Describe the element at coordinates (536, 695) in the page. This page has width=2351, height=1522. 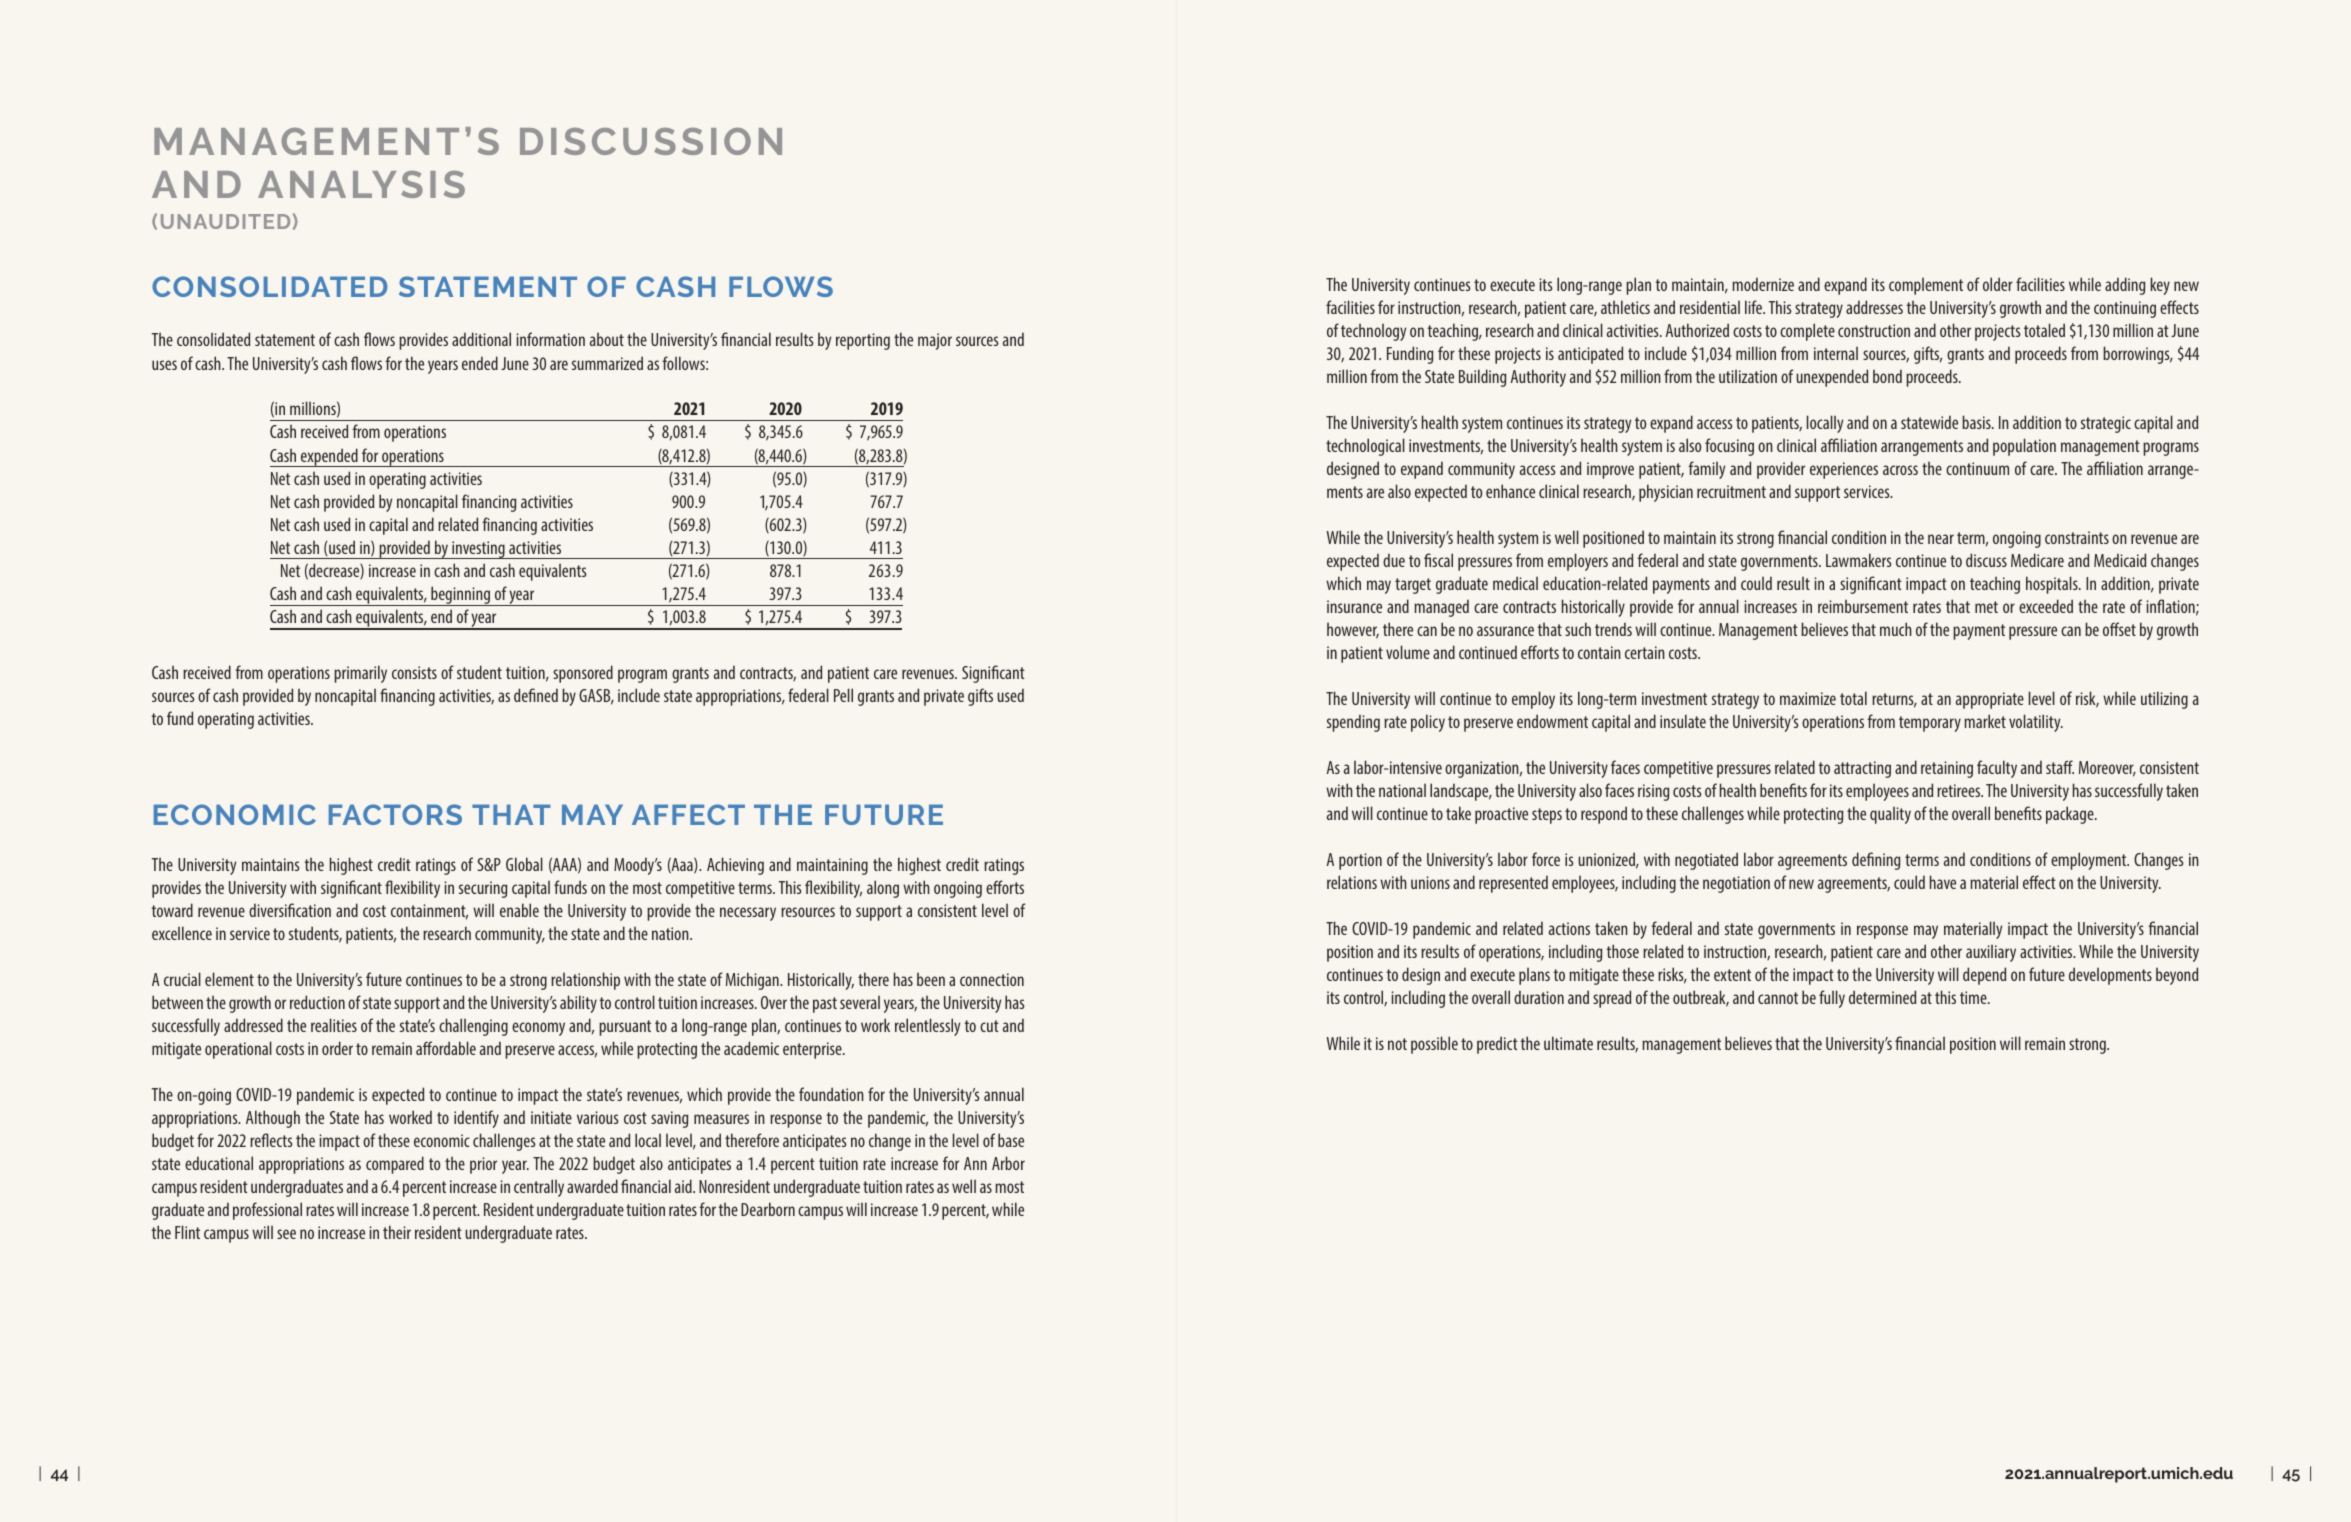
I see `defined` at that location.
